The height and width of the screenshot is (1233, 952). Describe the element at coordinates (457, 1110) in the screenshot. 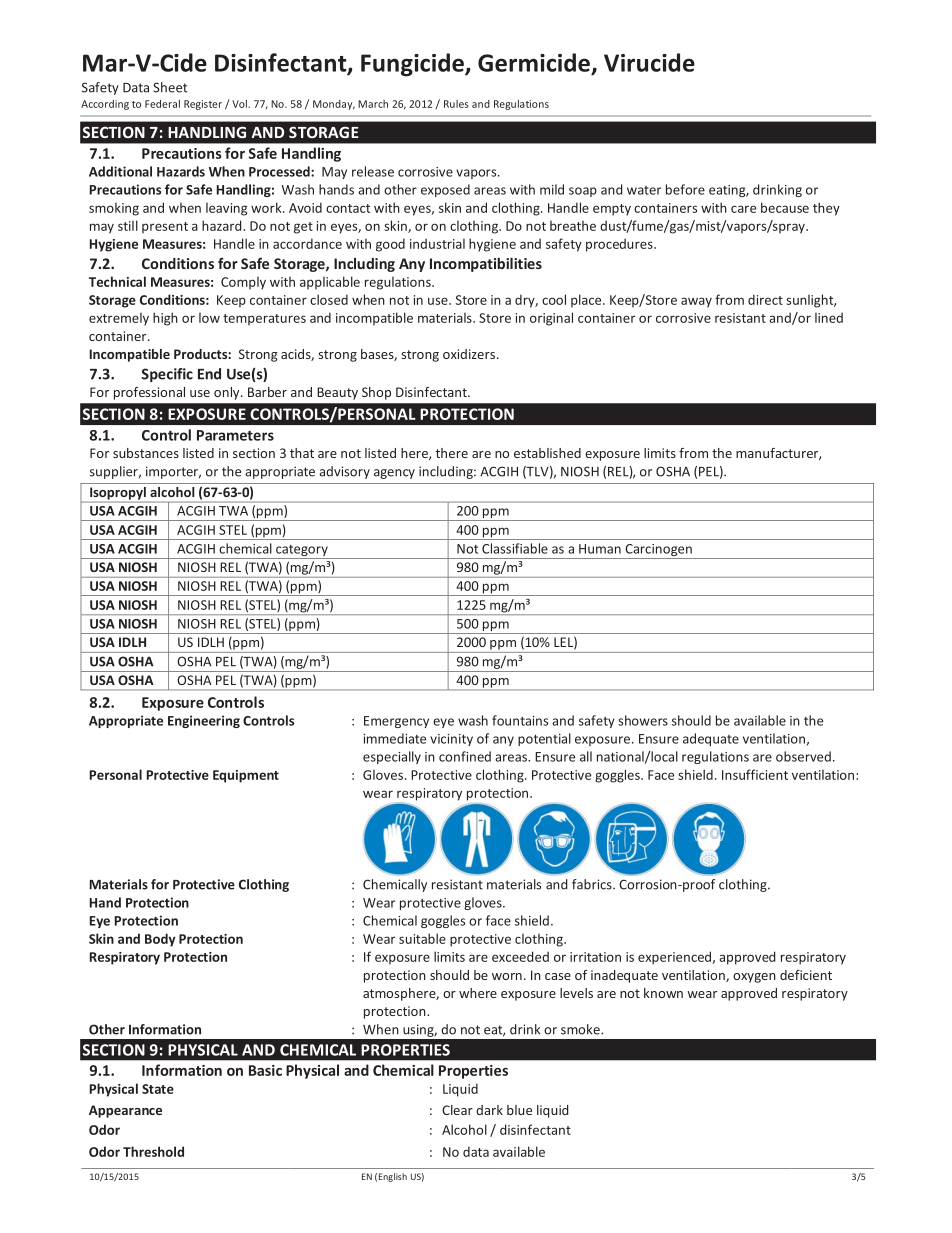

I see `Clear` at that location.
